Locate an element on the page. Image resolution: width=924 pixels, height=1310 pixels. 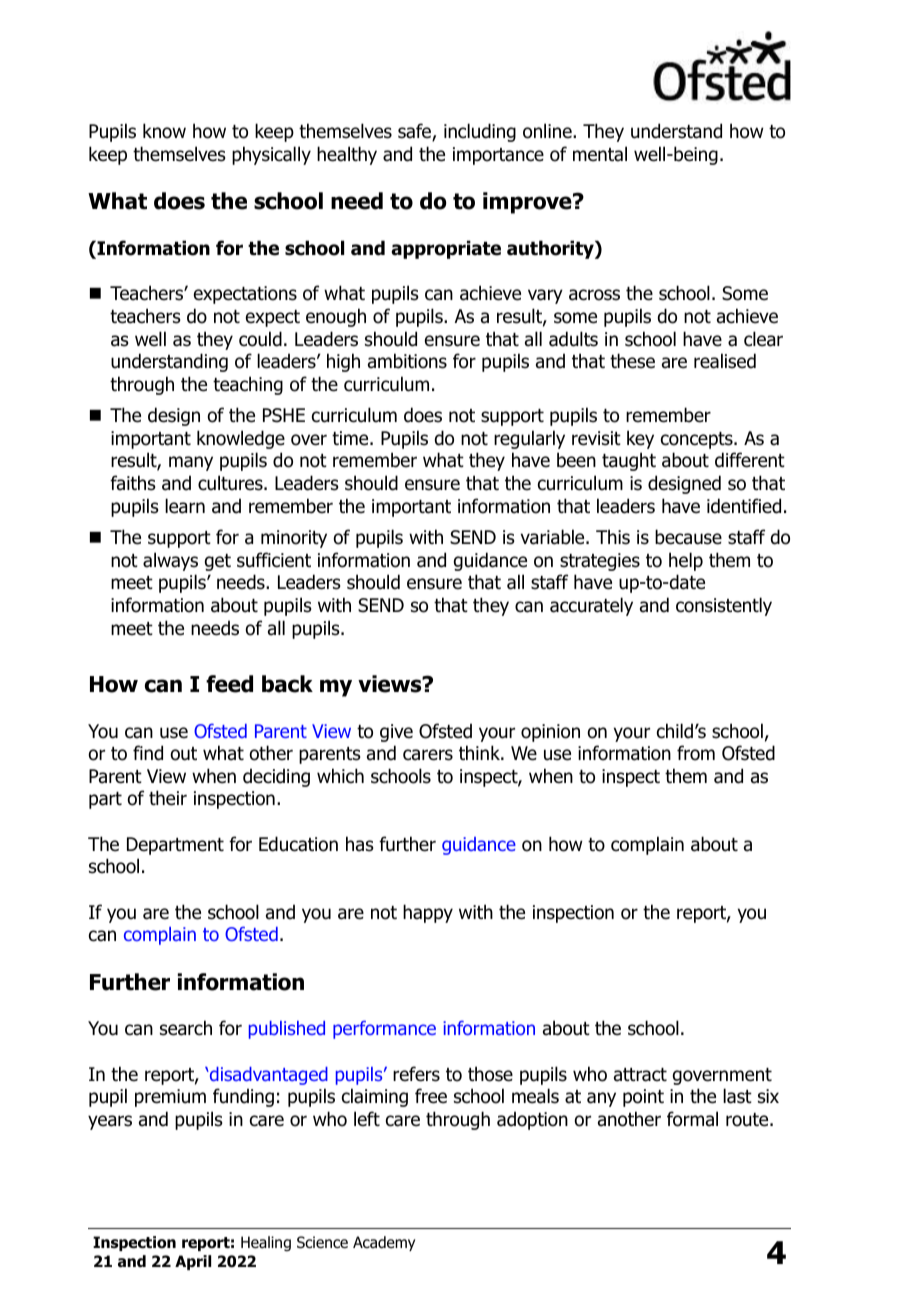
formal is located at coordinates (692, 1119).
